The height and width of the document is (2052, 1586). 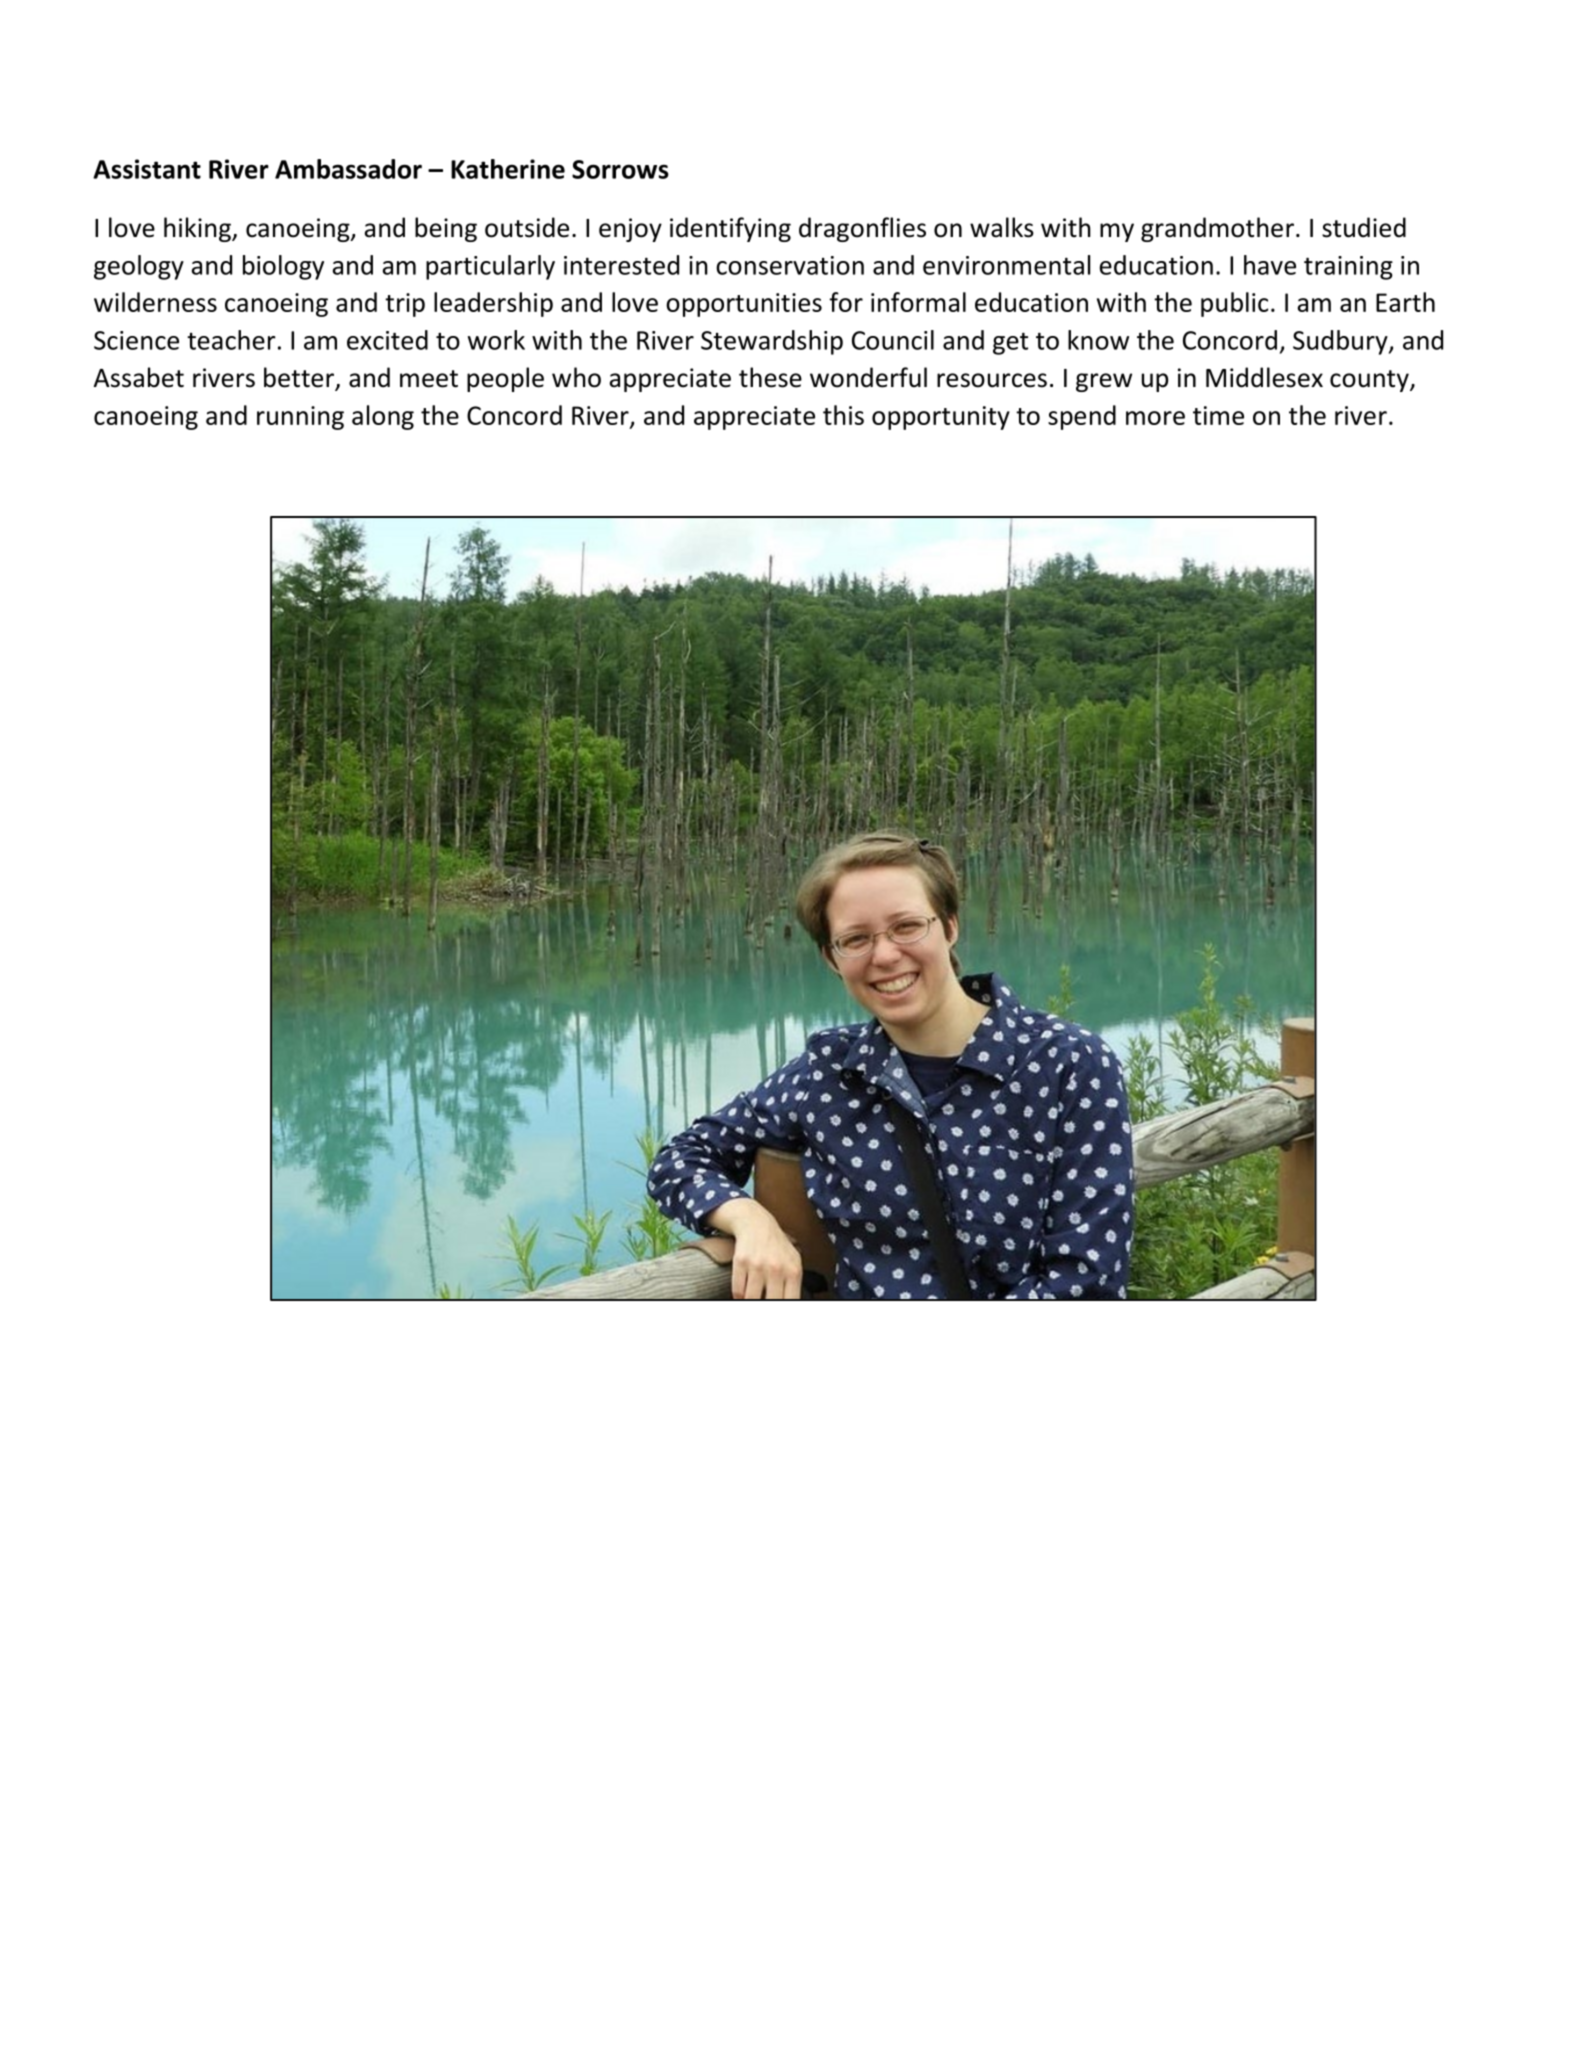 I want to click on Sorrows, so click(x=620, y=169).
